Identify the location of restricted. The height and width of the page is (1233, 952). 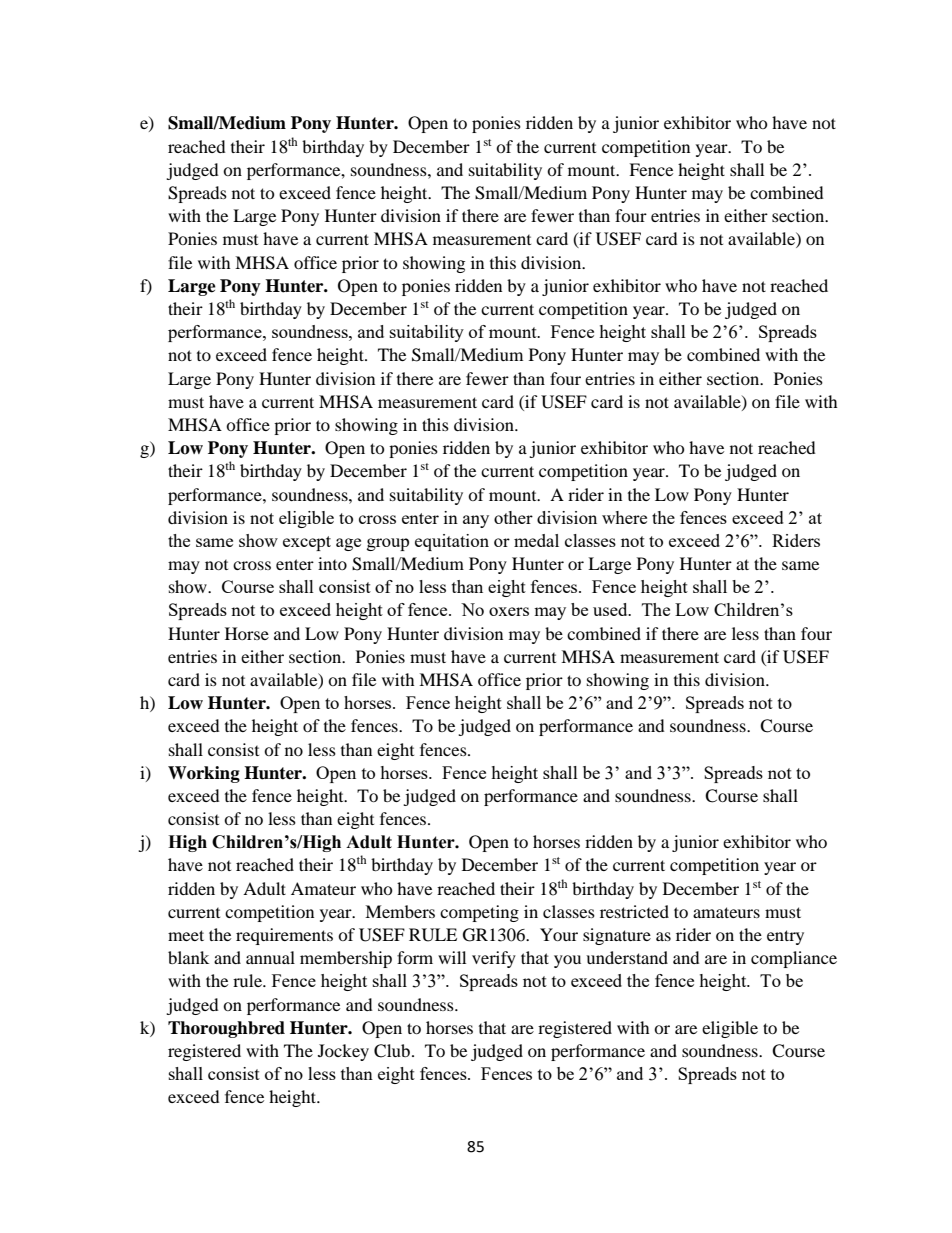
(634, 911).
